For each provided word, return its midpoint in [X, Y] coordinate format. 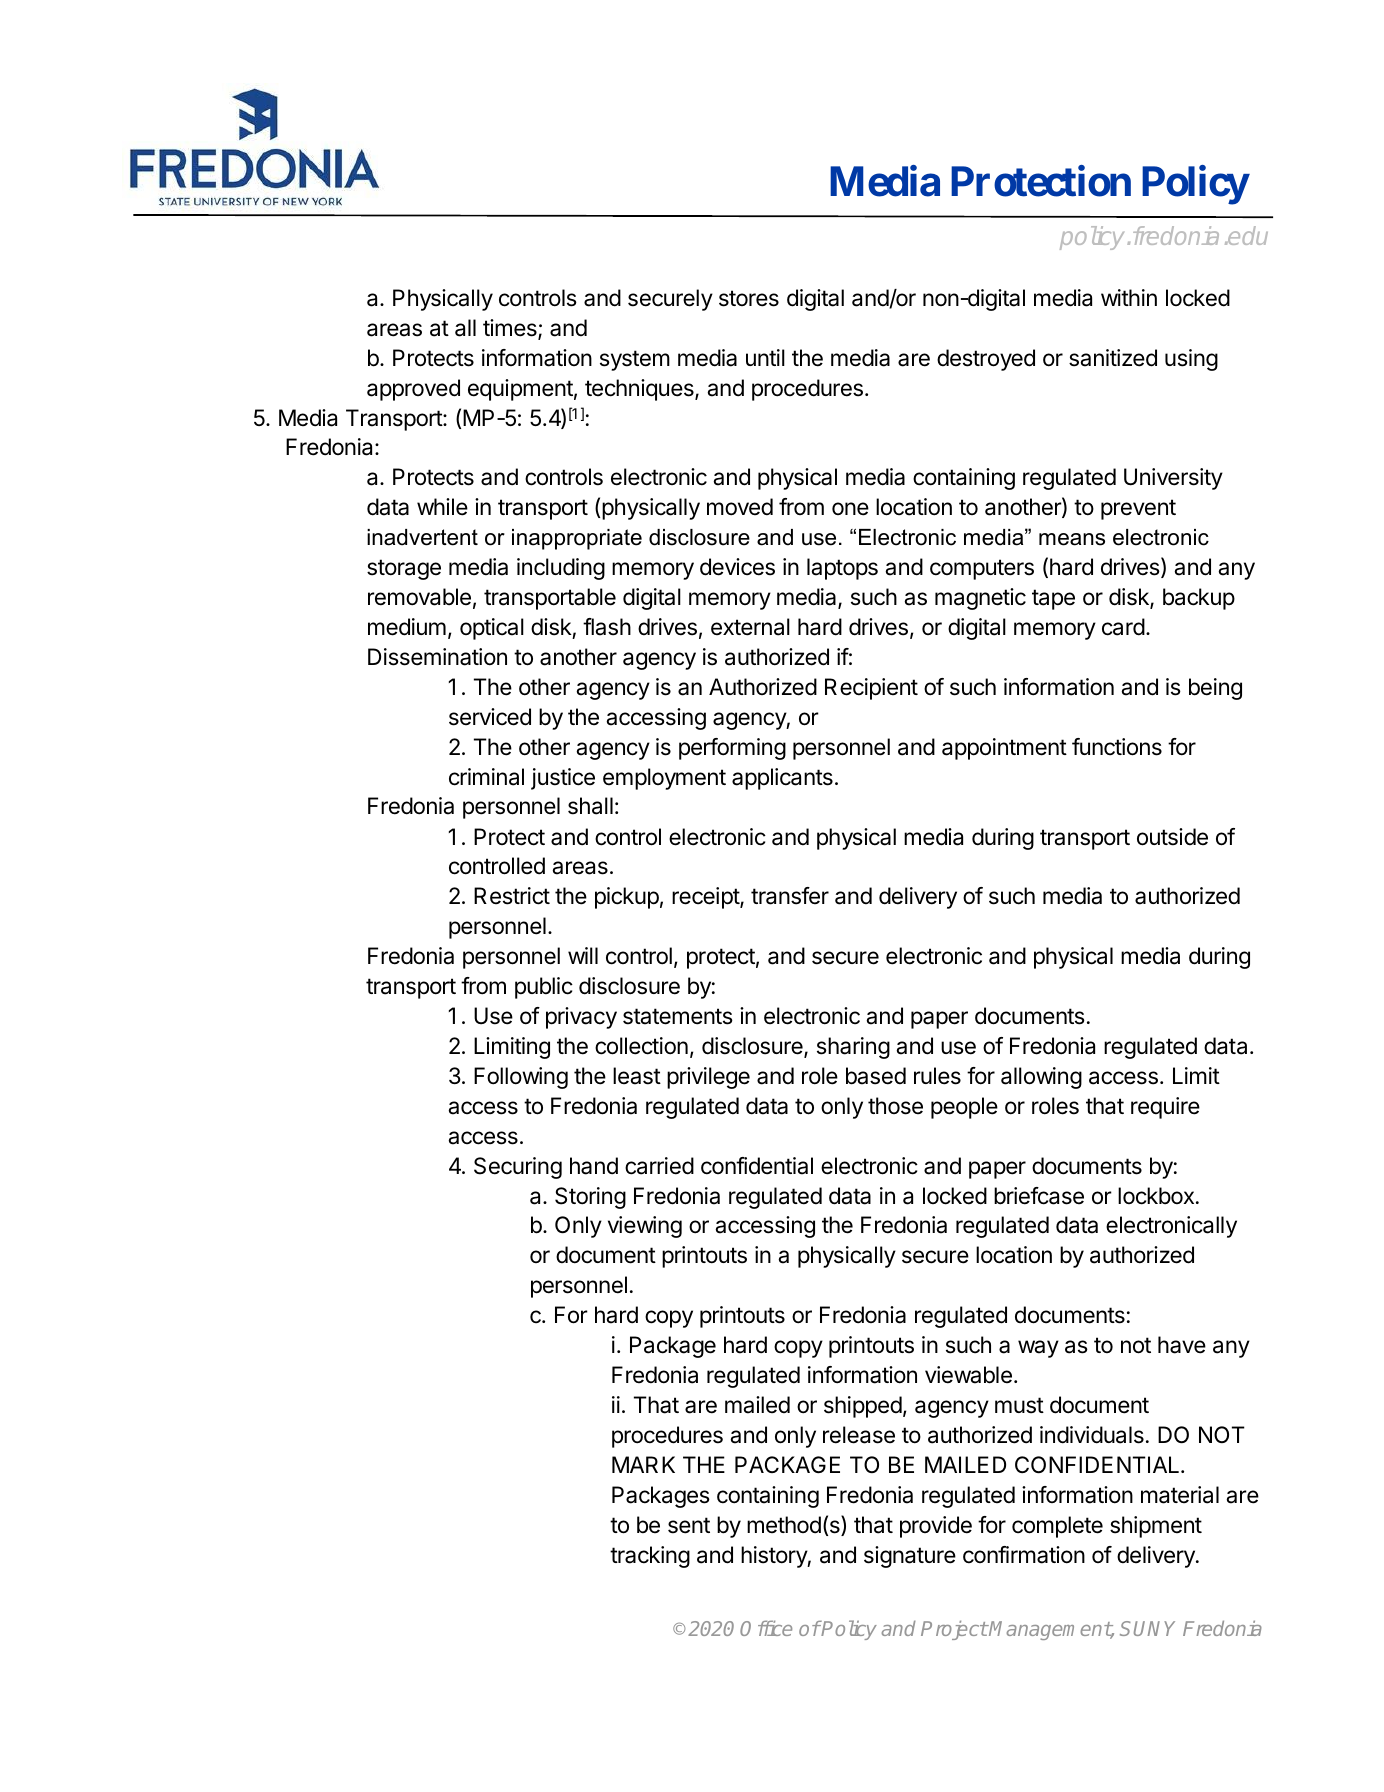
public [544, 988]
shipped [863, 1407]
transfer [790, 896]
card [1123, 627]
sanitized [1113, 358]
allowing [1041, 1078]
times [511, 329]
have [1182, 1345]
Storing [590, 1198]
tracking [650, 1557]
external [750, 627]
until [765, 357]
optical [492, 629]
